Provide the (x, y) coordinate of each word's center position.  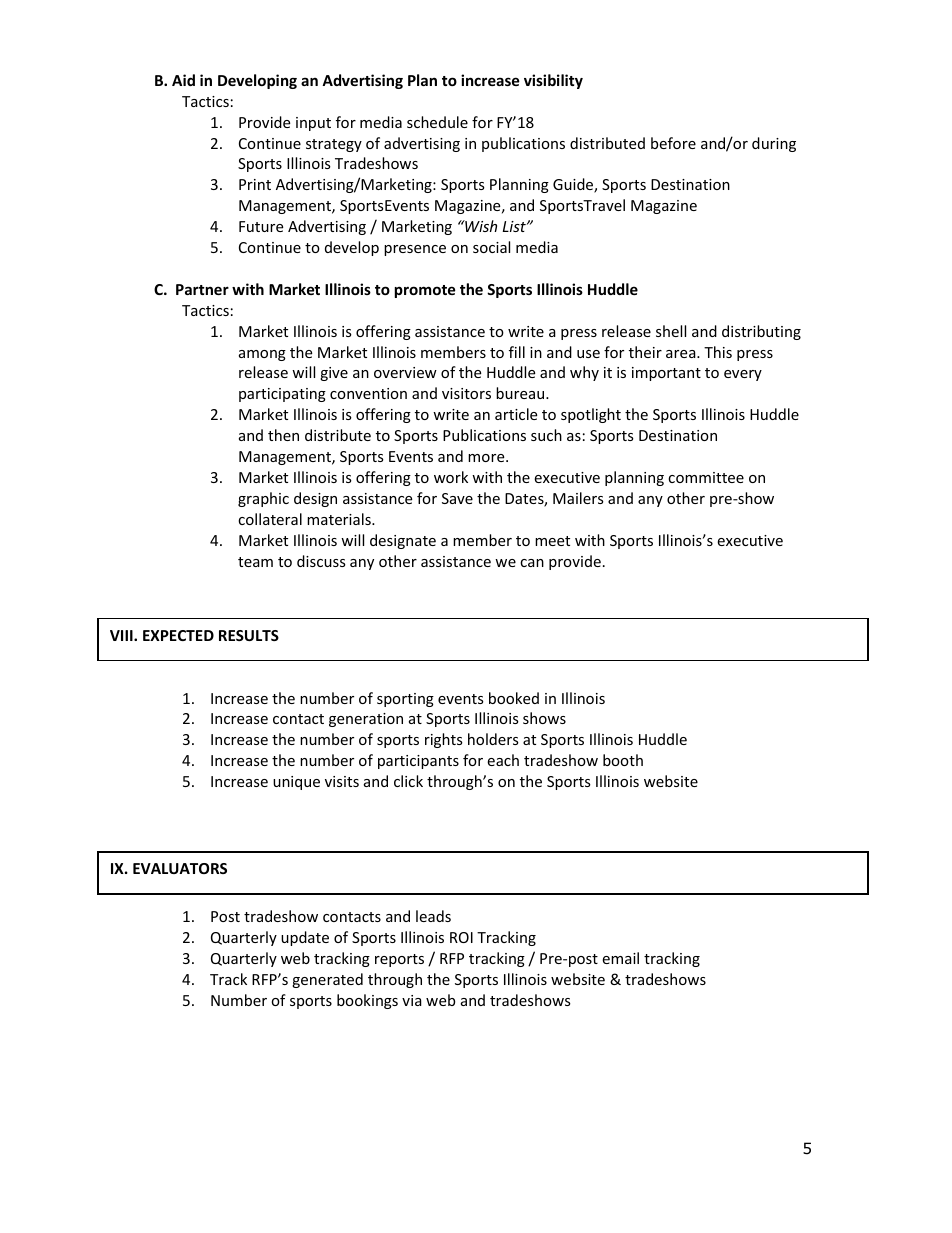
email (620, 958)
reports (399, 960)
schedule (437, 122)
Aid (183, 80)
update (305, 938)
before (673, 143)
